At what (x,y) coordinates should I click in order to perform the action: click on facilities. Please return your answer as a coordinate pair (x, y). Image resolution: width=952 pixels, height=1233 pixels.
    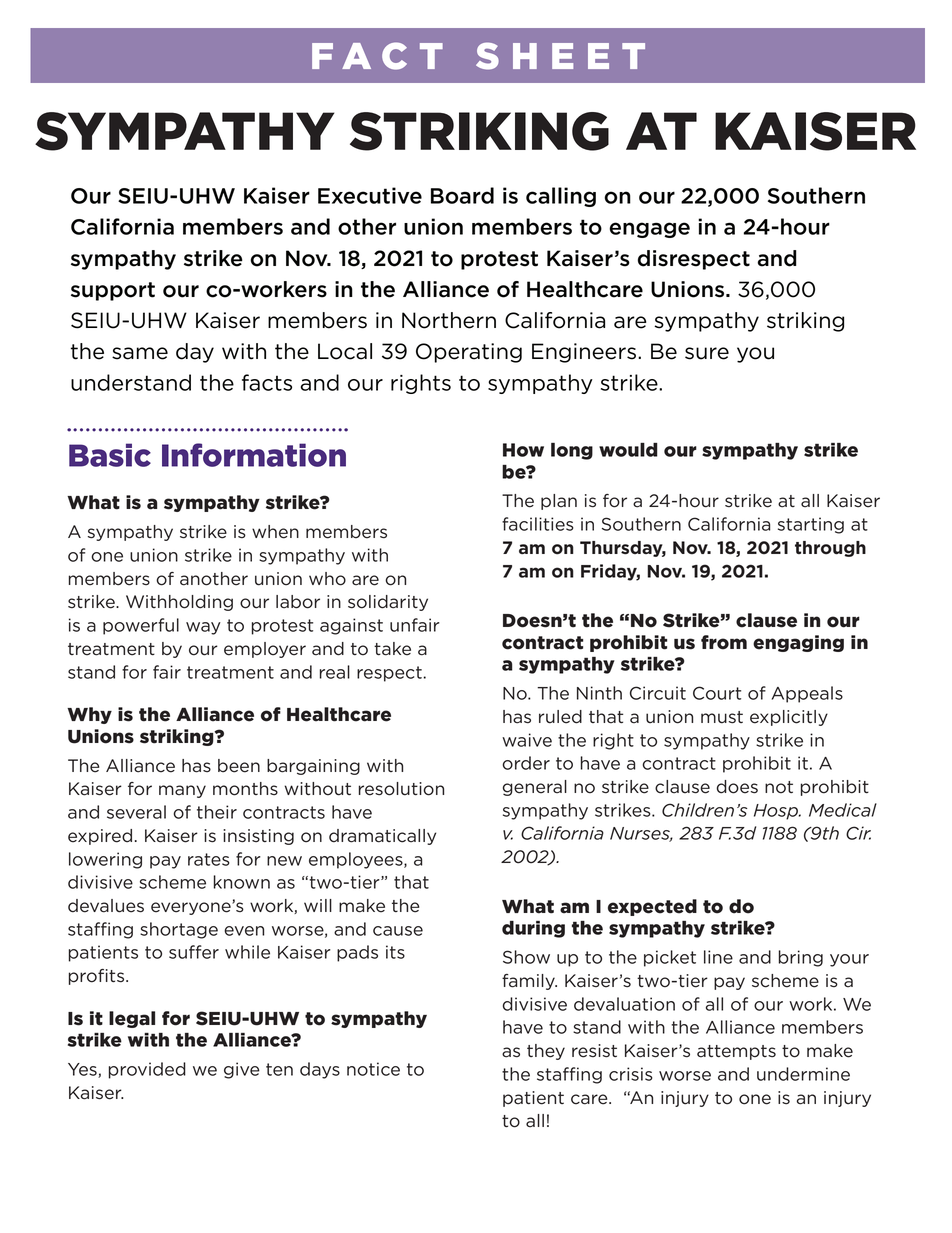
    Looking at the image, I should click on (538, 524).
